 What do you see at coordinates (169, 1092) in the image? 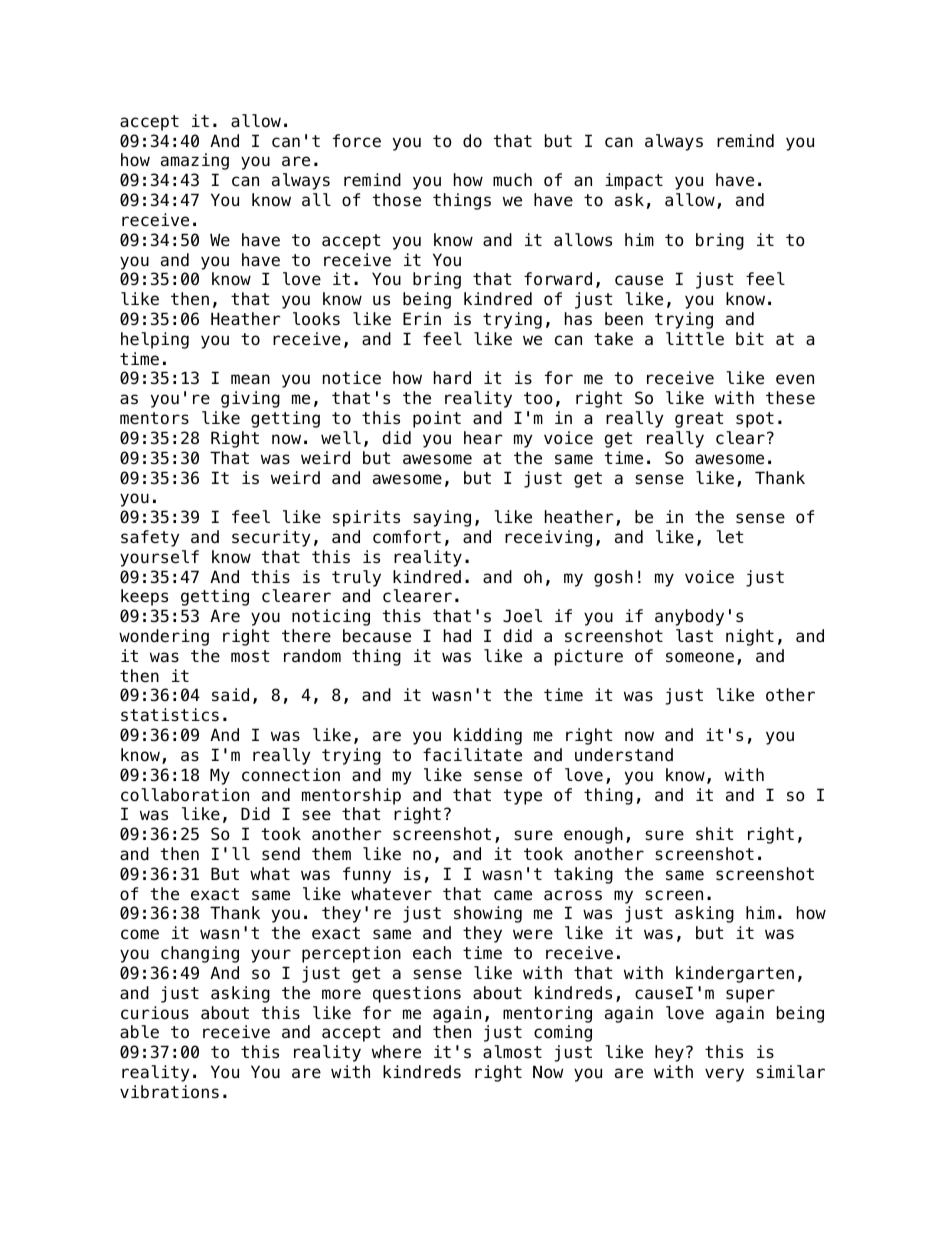
I see `vibrations` at bounding box center [169, 1092].
